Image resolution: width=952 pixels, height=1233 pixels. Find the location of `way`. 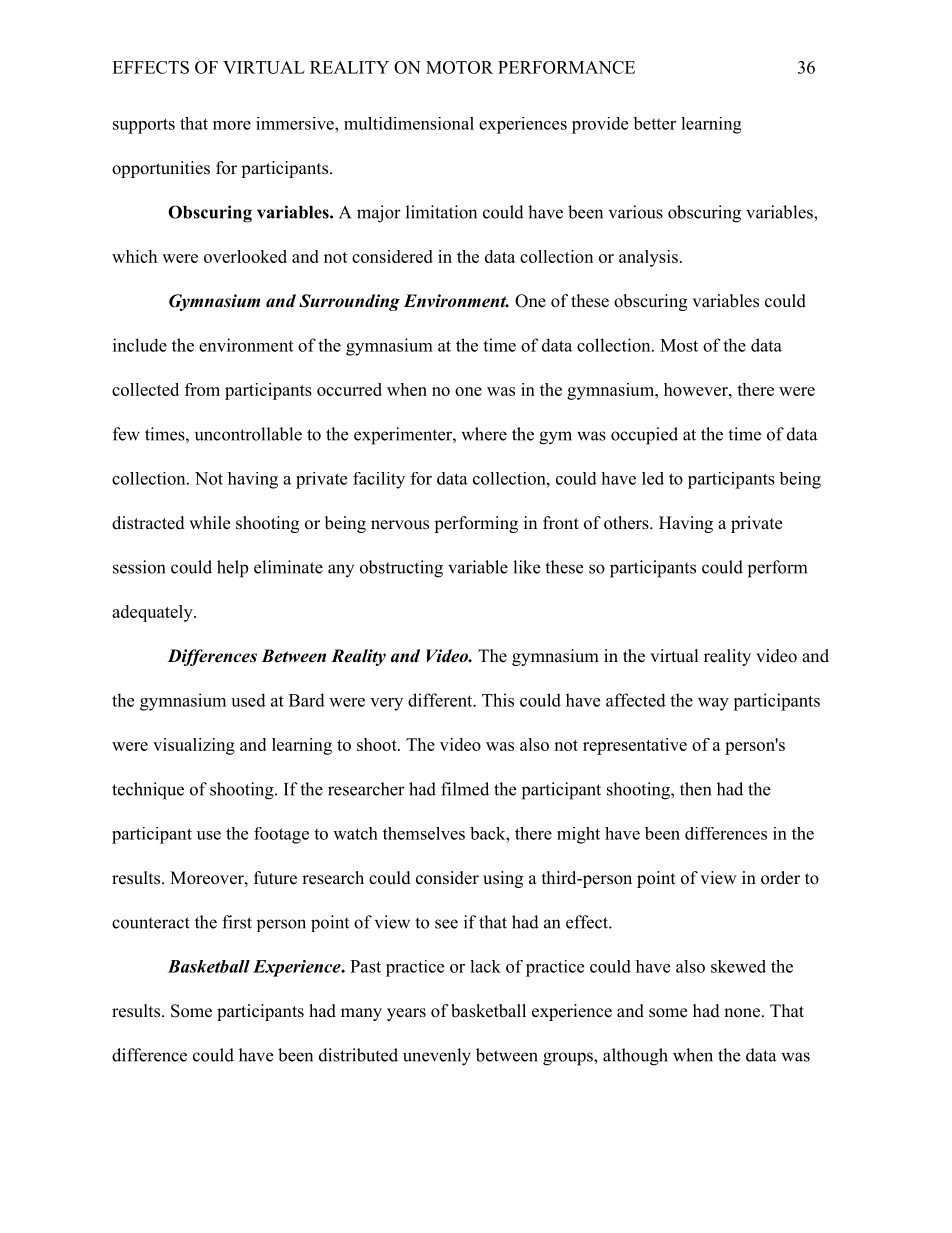

way is located at coordinates (713, 704).
